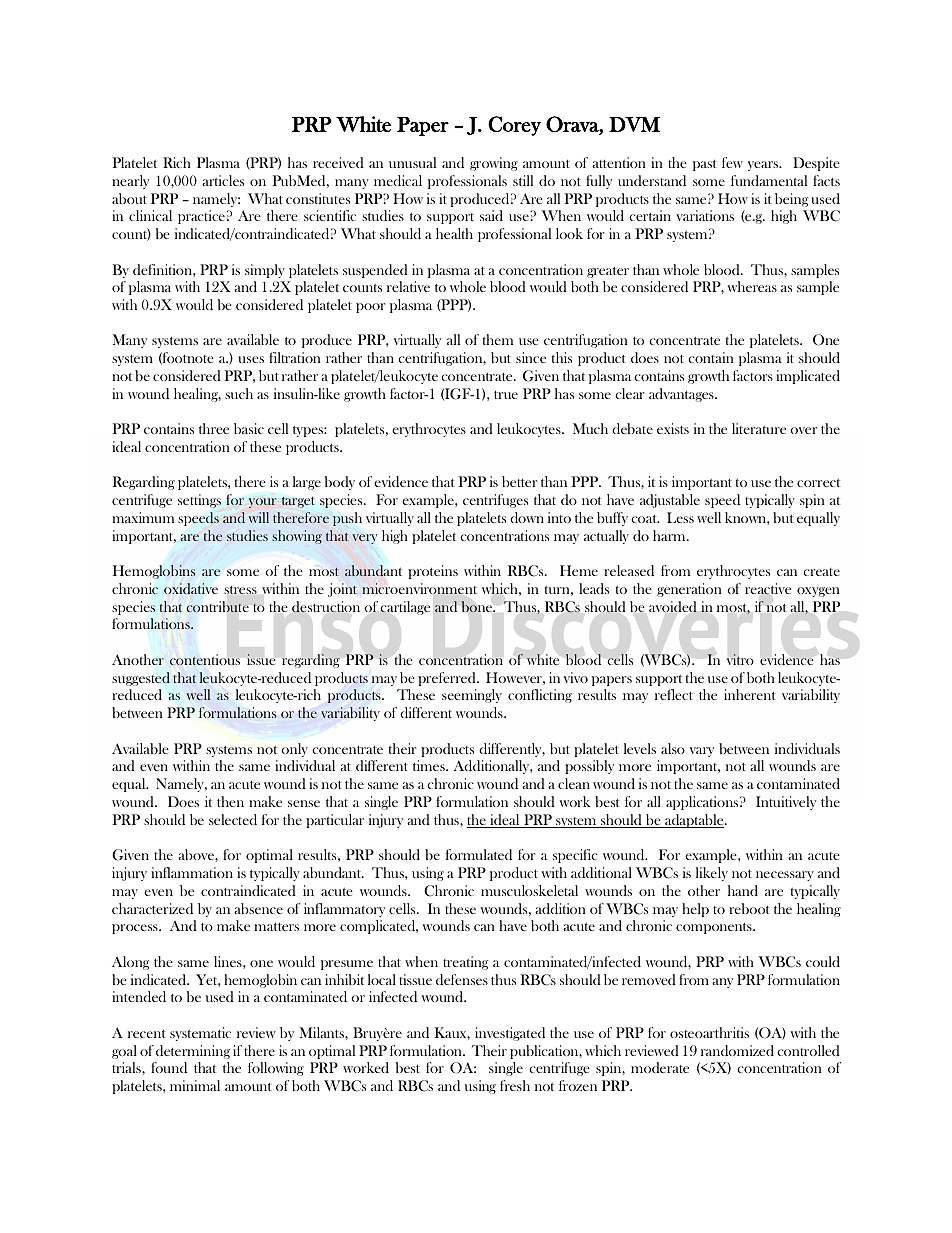 This screenshot has height=1233, width=952. I want to click on times, so click(430, 765).
